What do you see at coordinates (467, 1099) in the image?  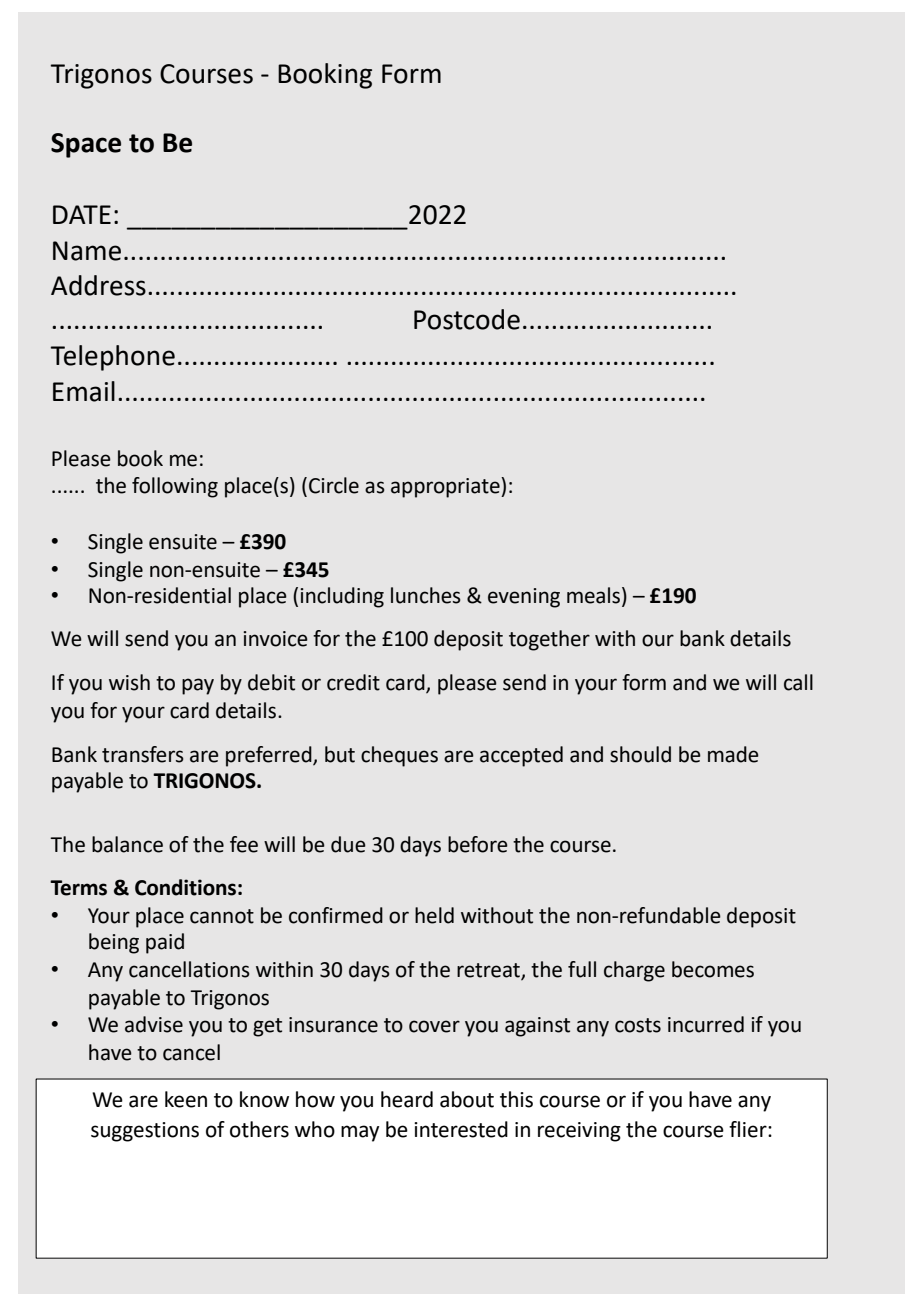 I see `about` at bounding box center [467, 1099].
